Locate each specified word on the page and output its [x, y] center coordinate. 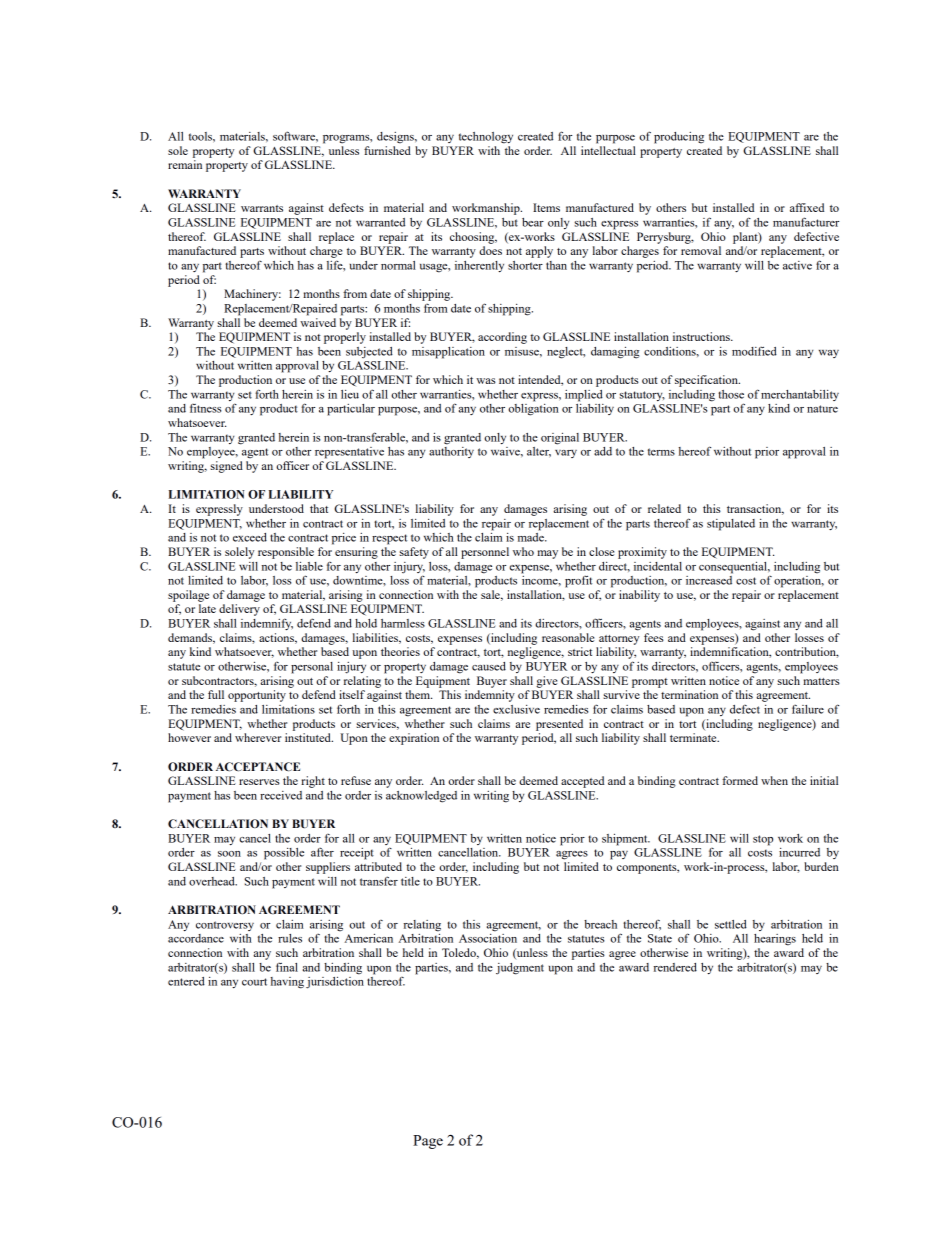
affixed [807, 207]
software [295, 136]
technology [486, 138]
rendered [675, 967]
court [254, 982]
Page [428, 1142]
